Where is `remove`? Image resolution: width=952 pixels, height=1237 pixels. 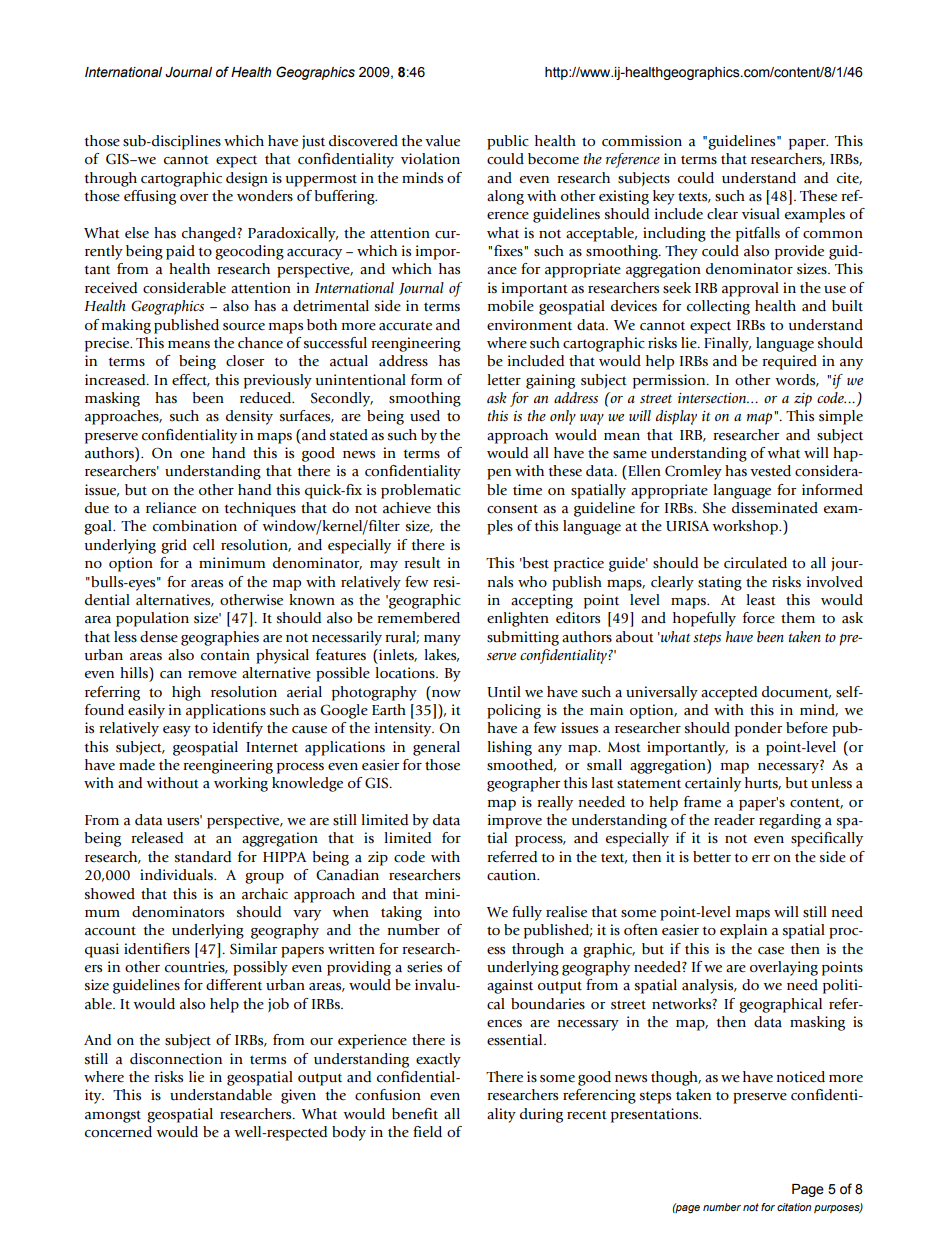 remove is located at coordinates (212, 675).
